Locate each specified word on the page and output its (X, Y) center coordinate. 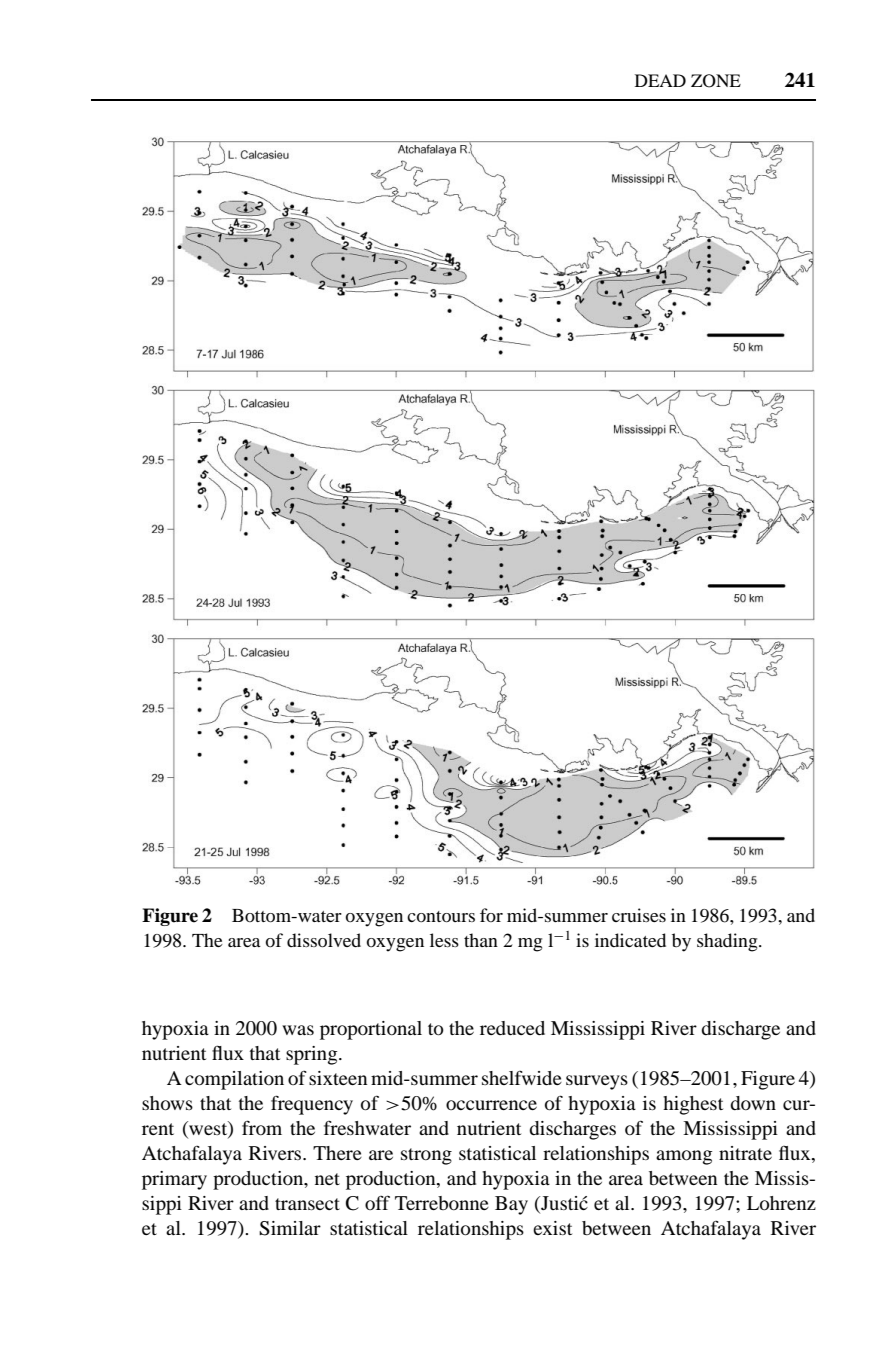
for (491, 915)
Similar (290, 1228)
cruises (639, 915)
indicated (630, 940)
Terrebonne (442, 1203)
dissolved (324, 940)
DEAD (660, 80)
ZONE (716, 81)
